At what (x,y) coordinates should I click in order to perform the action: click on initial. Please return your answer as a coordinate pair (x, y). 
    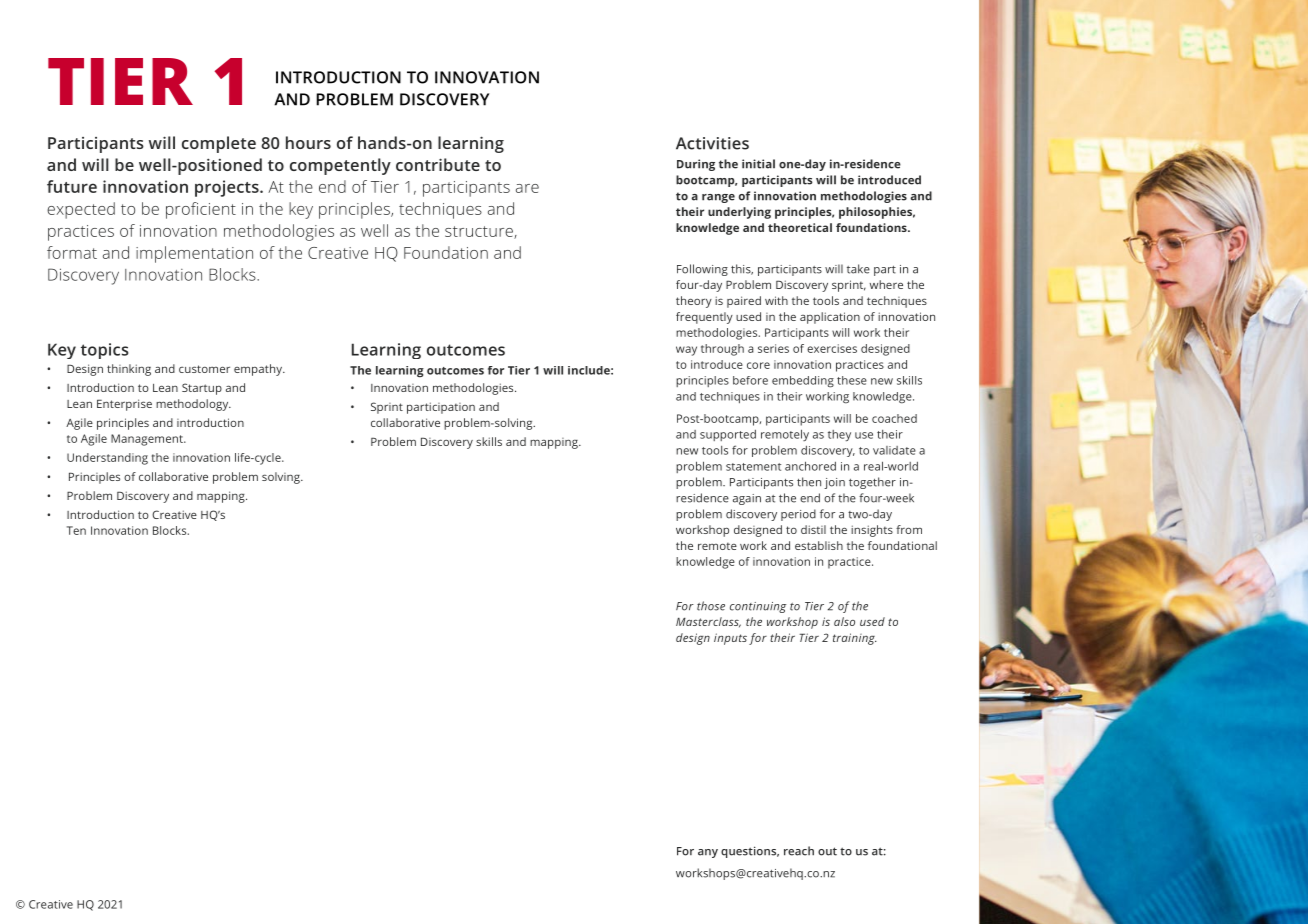
    Looking at the image, I should click on (758, 164).
